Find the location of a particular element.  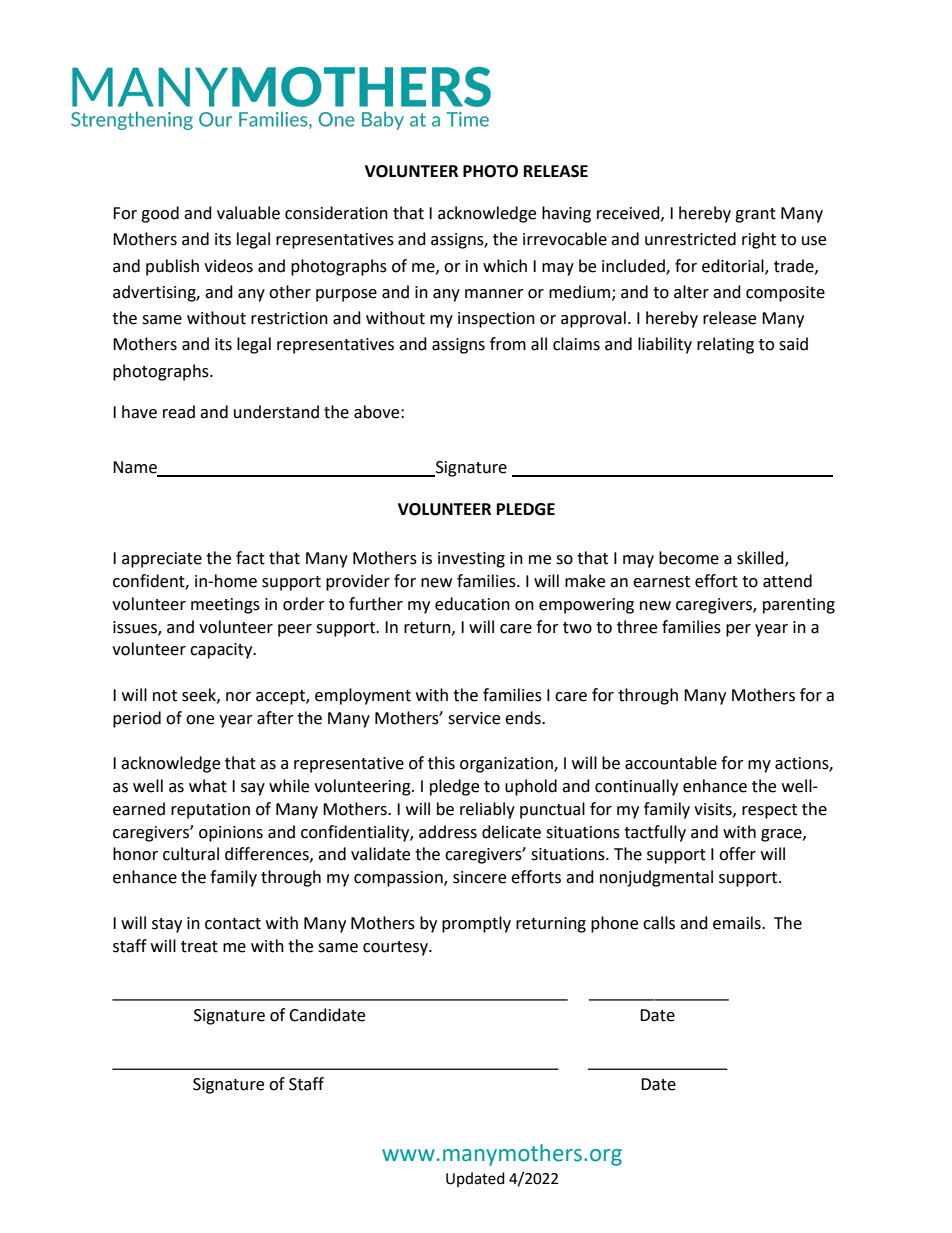

contact is located at coordinates (233, 924).
